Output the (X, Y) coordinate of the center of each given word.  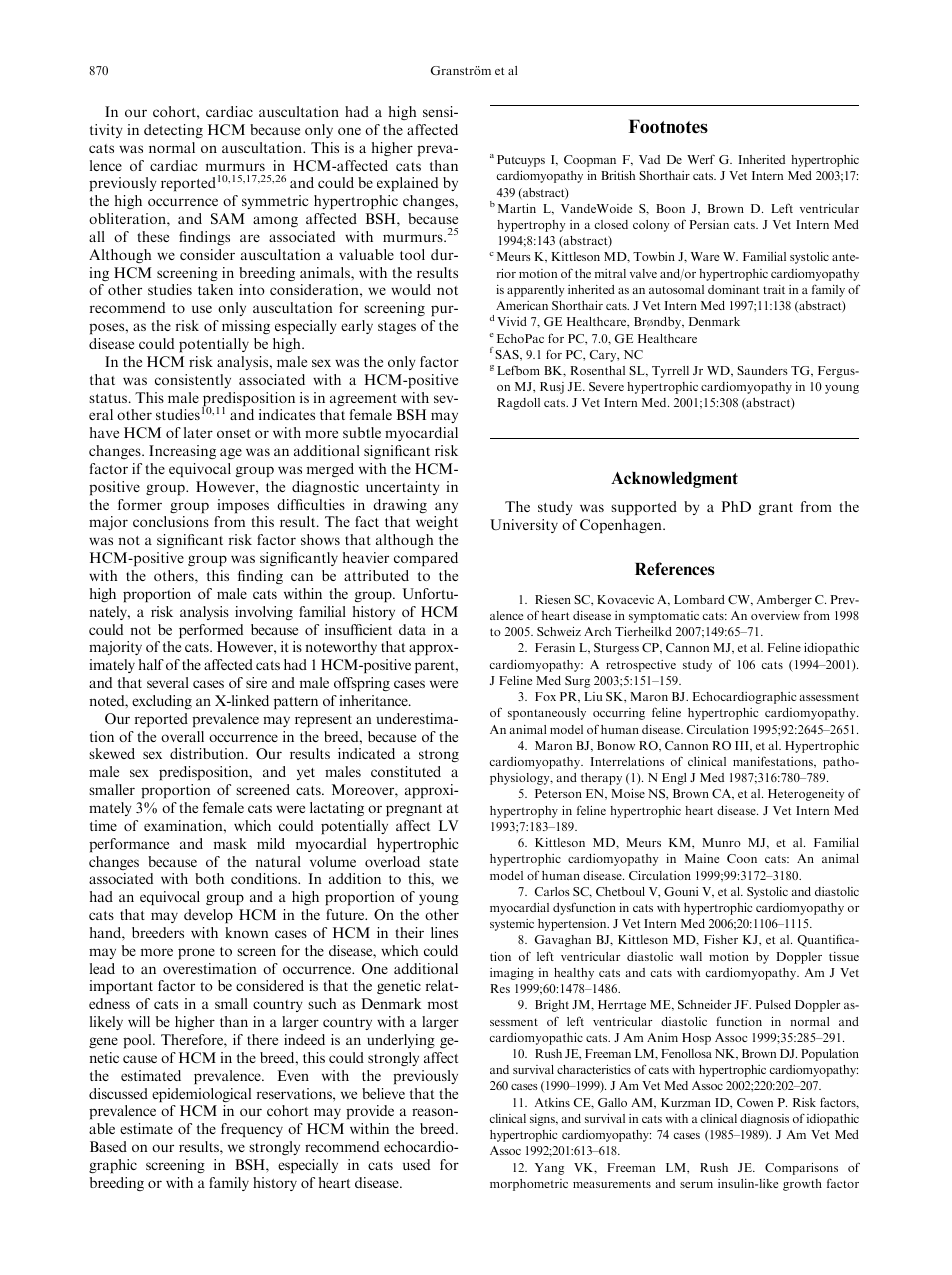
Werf (701, 159)
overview (775, 615)
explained (407, 184)
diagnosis (764, 1120)
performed (211, 631)
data (412, 629)
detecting (173, 131)
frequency (252, 1130)
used (416, 1164)
